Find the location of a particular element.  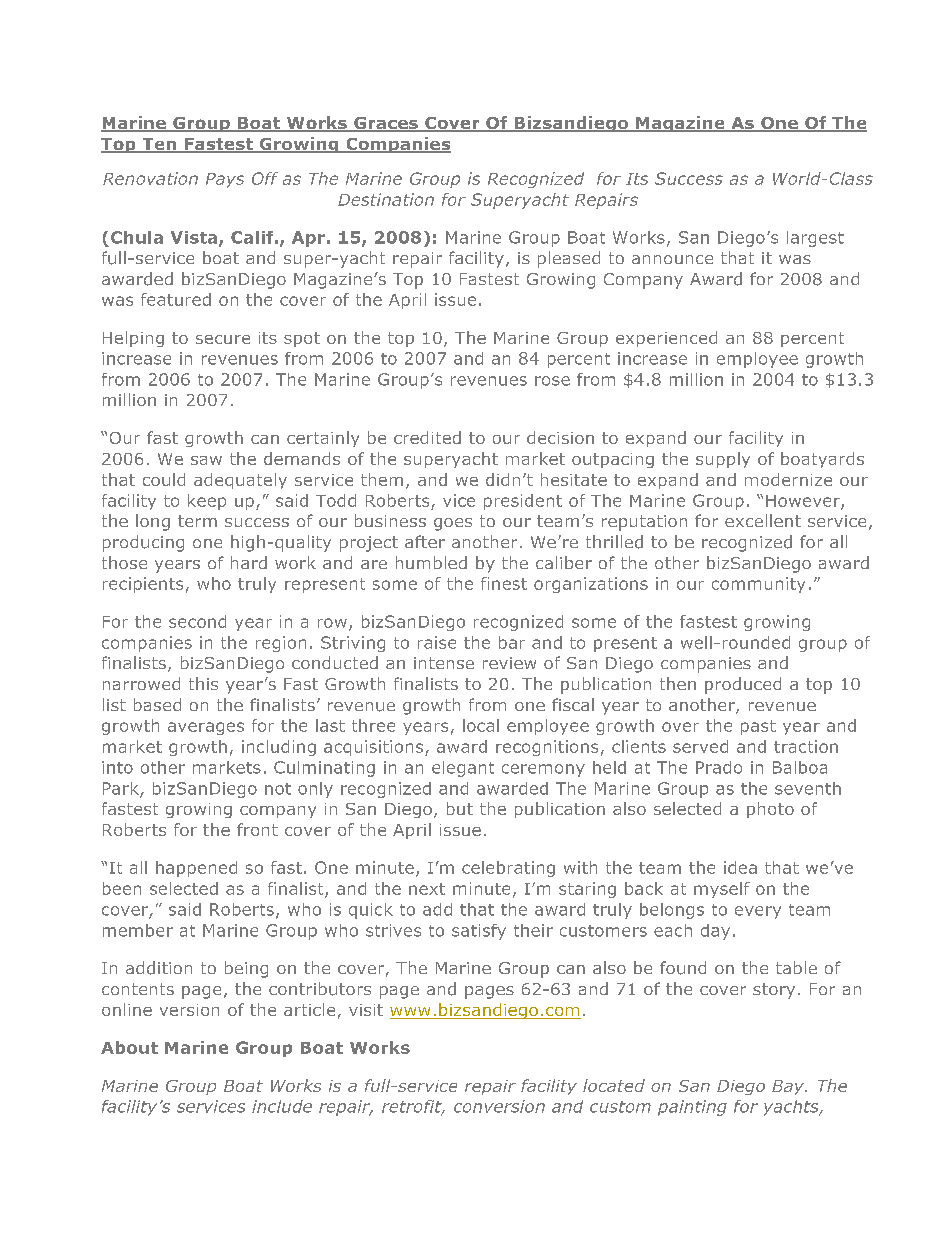

Graces is located at coordinates (386, 124).
